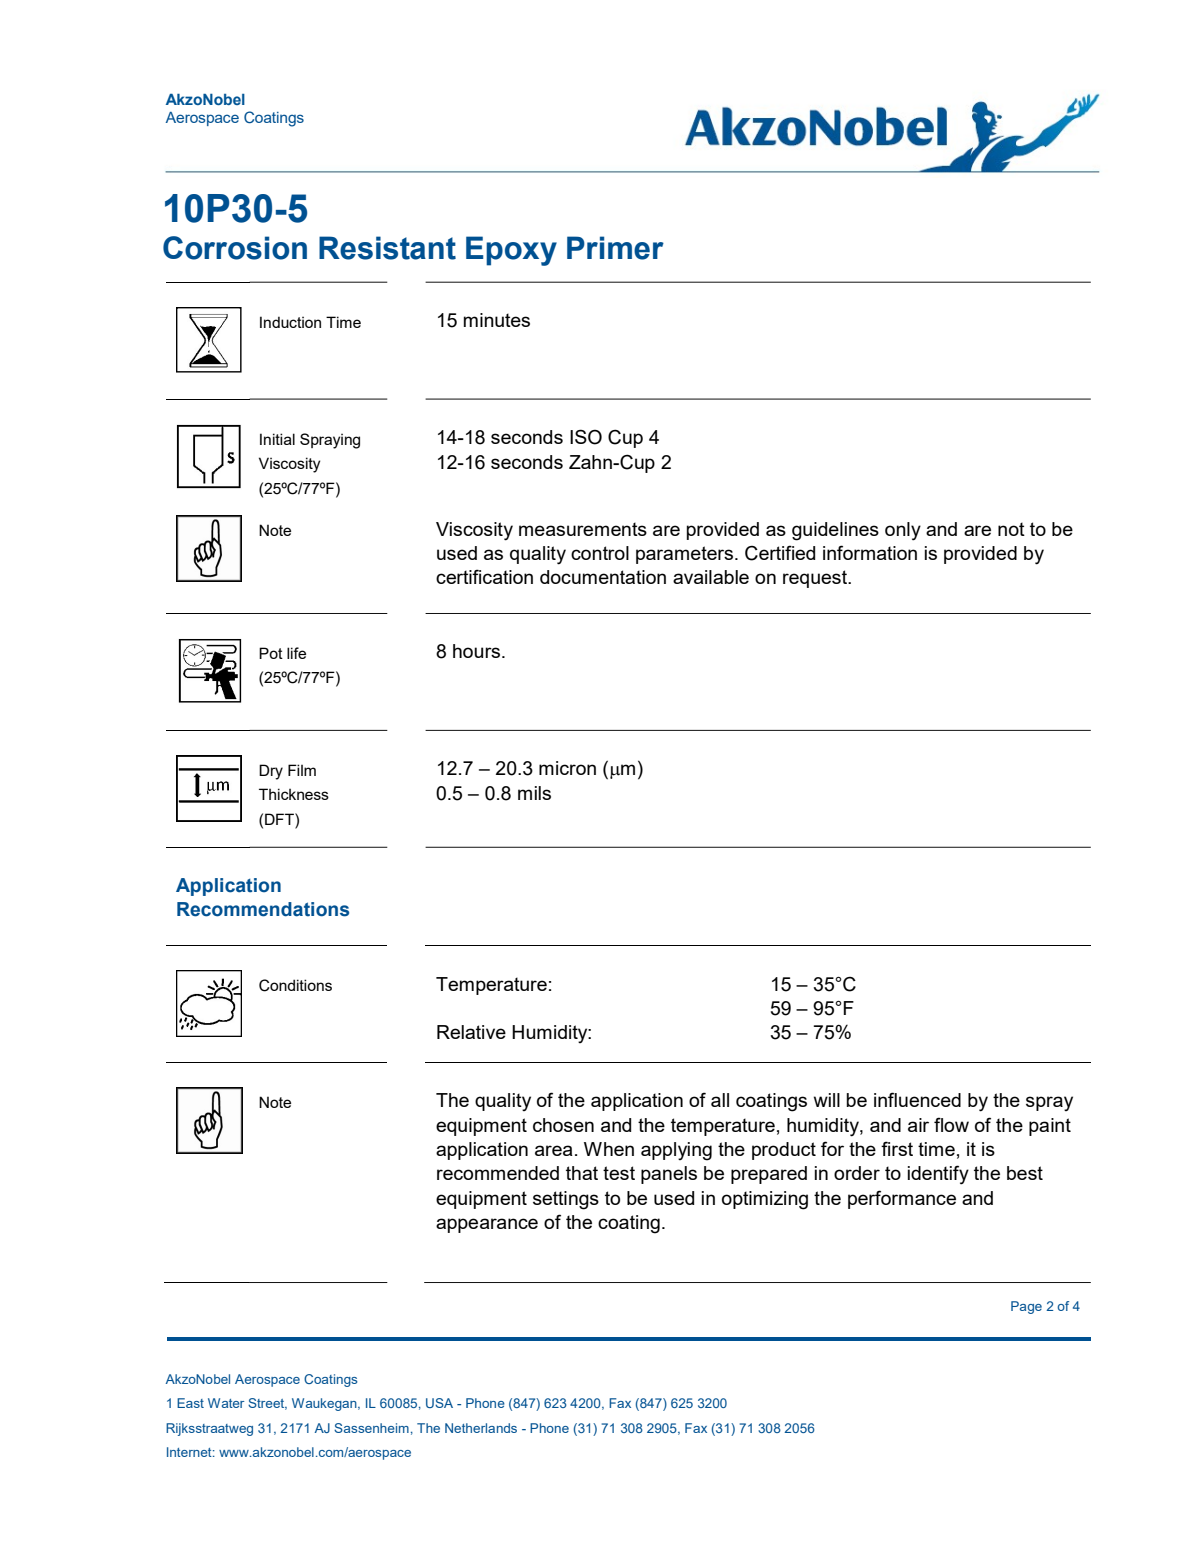 The width and height of the image is (1192, 1543). I want to click on Relative, so click(471, 1032).
